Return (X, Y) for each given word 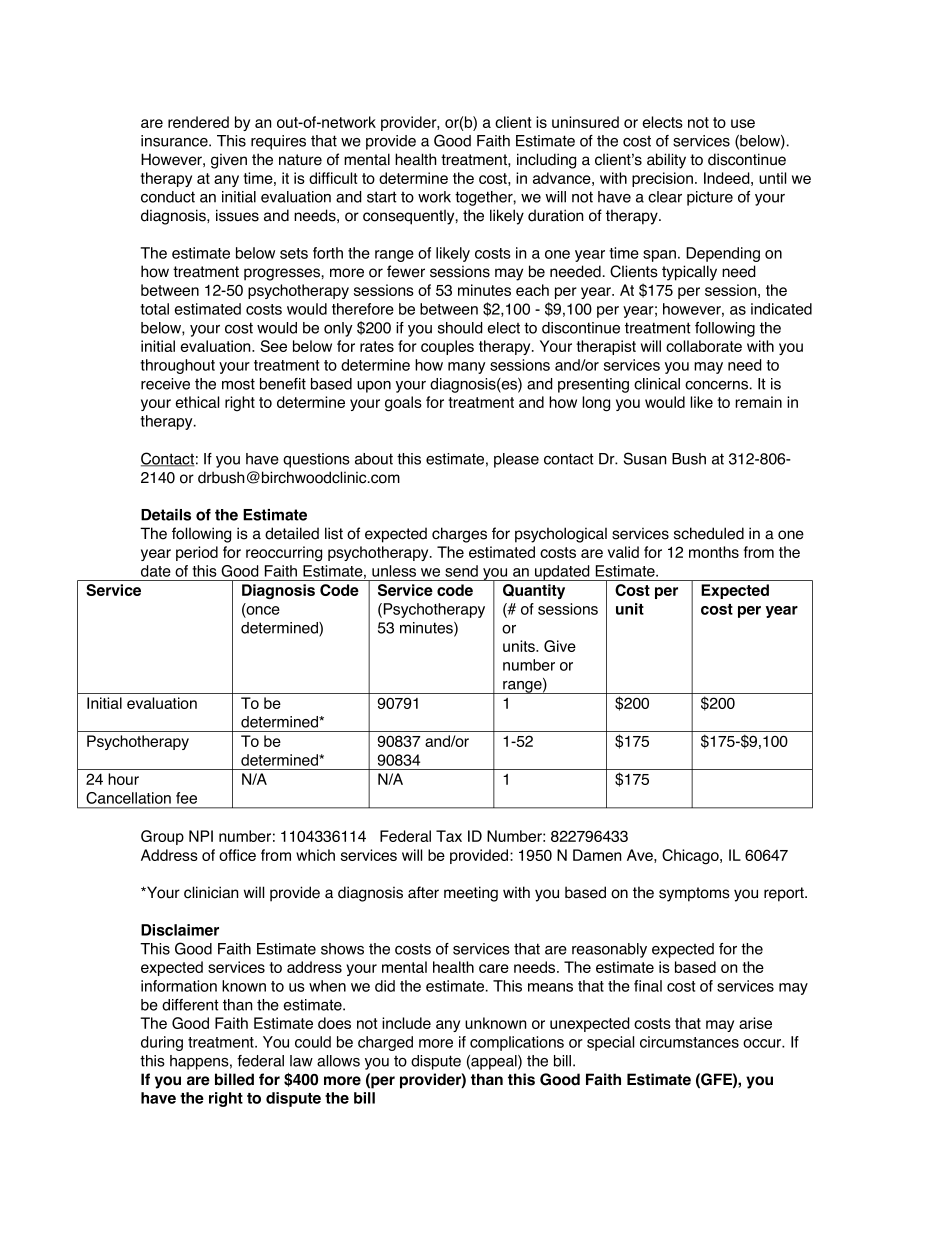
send (461, 571)
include (406, 1023)
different (190, 1005)
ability (666, 161)
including (546, 161)
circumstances (689, 1042)
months (714, 552)
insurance (175, 141)
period (197, 553)
